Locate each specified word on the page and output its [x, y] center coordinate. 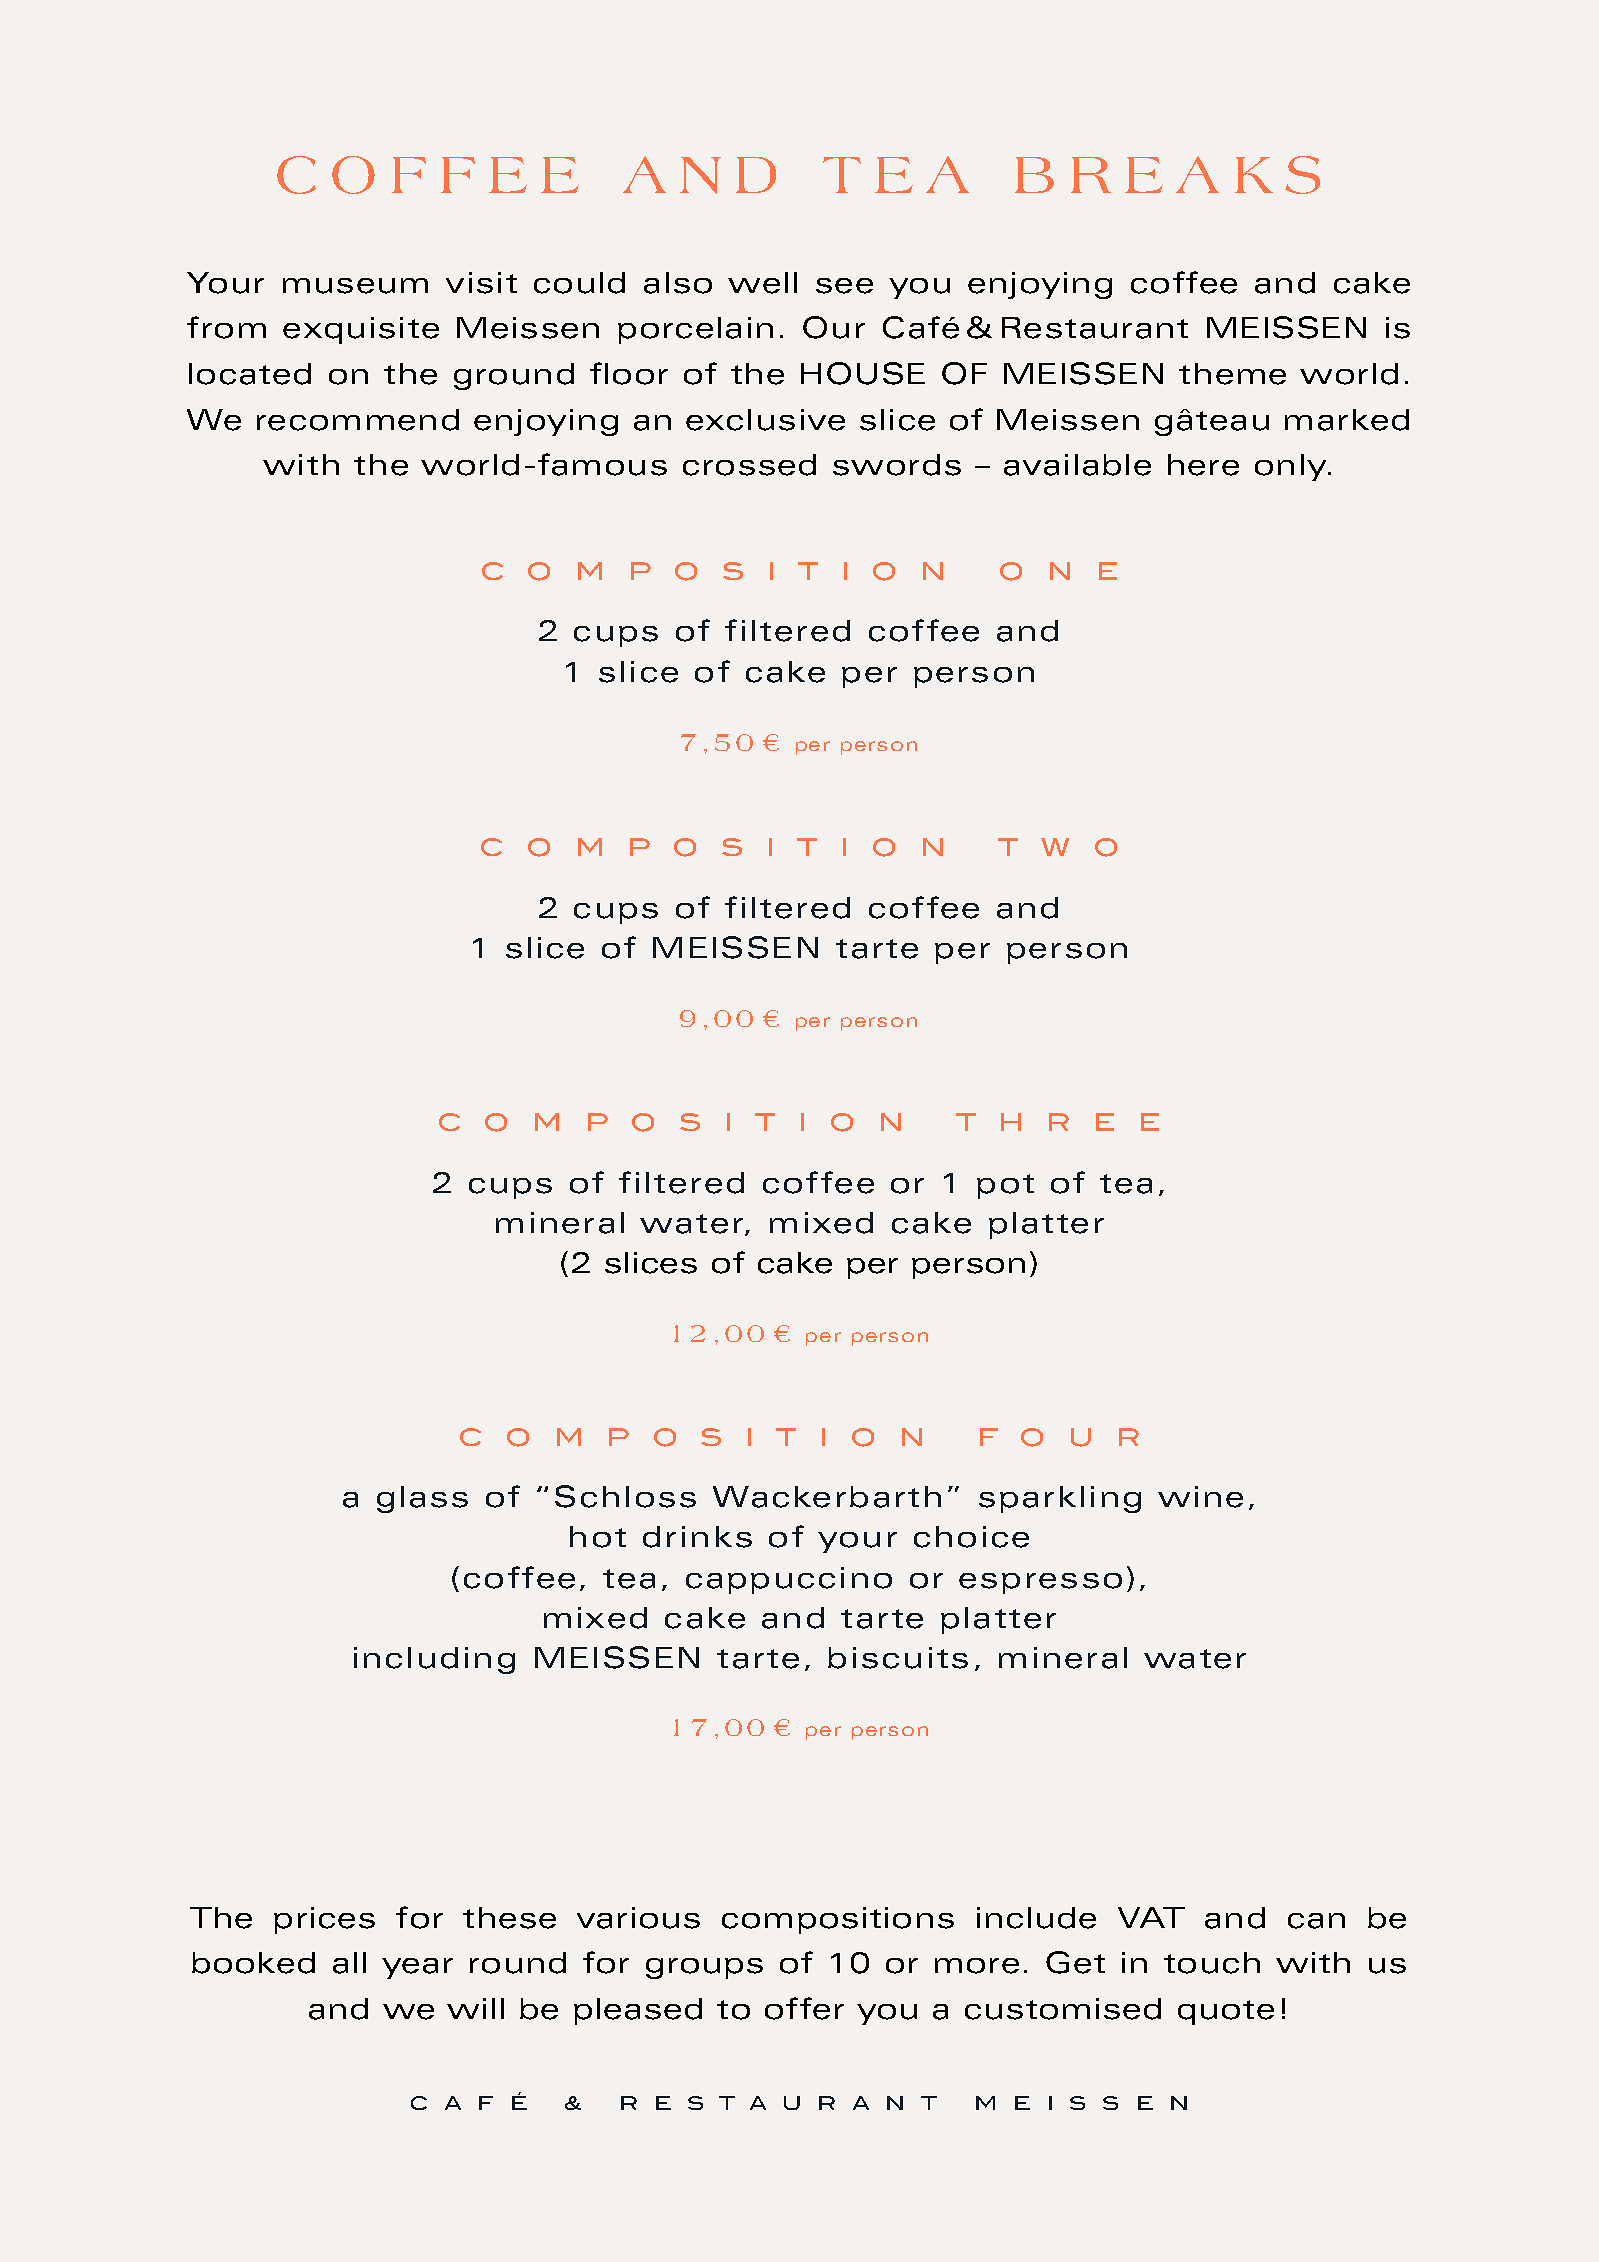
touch [1212, 1963]
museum [355, 286]
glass [422, 1499]
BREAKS [1167, 175]
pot [1005, 1186]
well [762, 283]
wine [1200, 1497]
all [349, 1963]
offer [804, 2008]
